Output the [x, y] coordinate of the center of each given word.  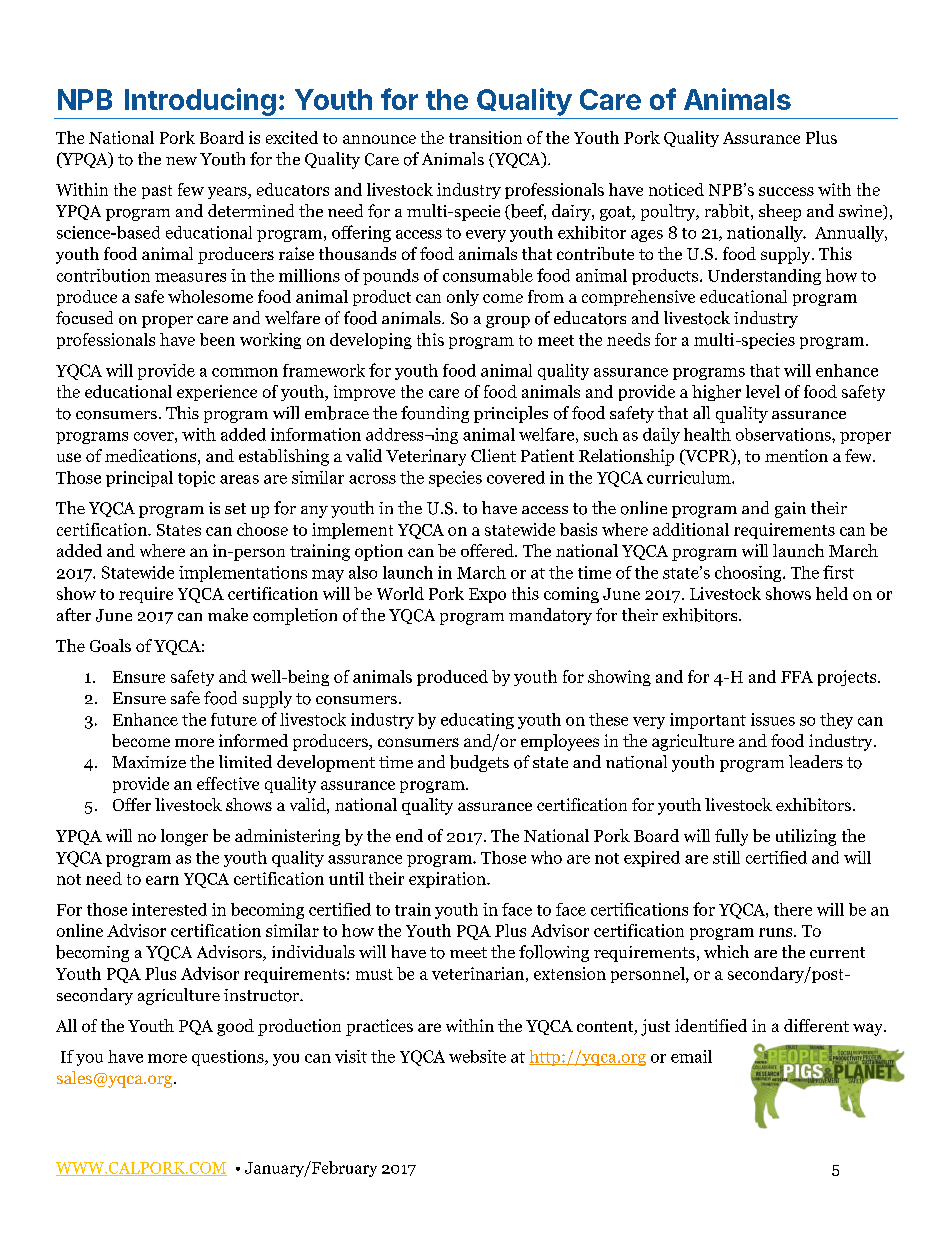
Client [493, 455]
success [786, 191]
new [181, 161]
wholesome [210, 296]
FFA [797, 677]
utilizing [806, 837]
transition [485, 137]
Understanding [764, 277]
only [463, 298]
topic [196, 479]
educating [477, 721]
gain [790, 510]
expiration [448, 880]
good [235, 1027]
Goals [110, 645]
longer [184, 837]
